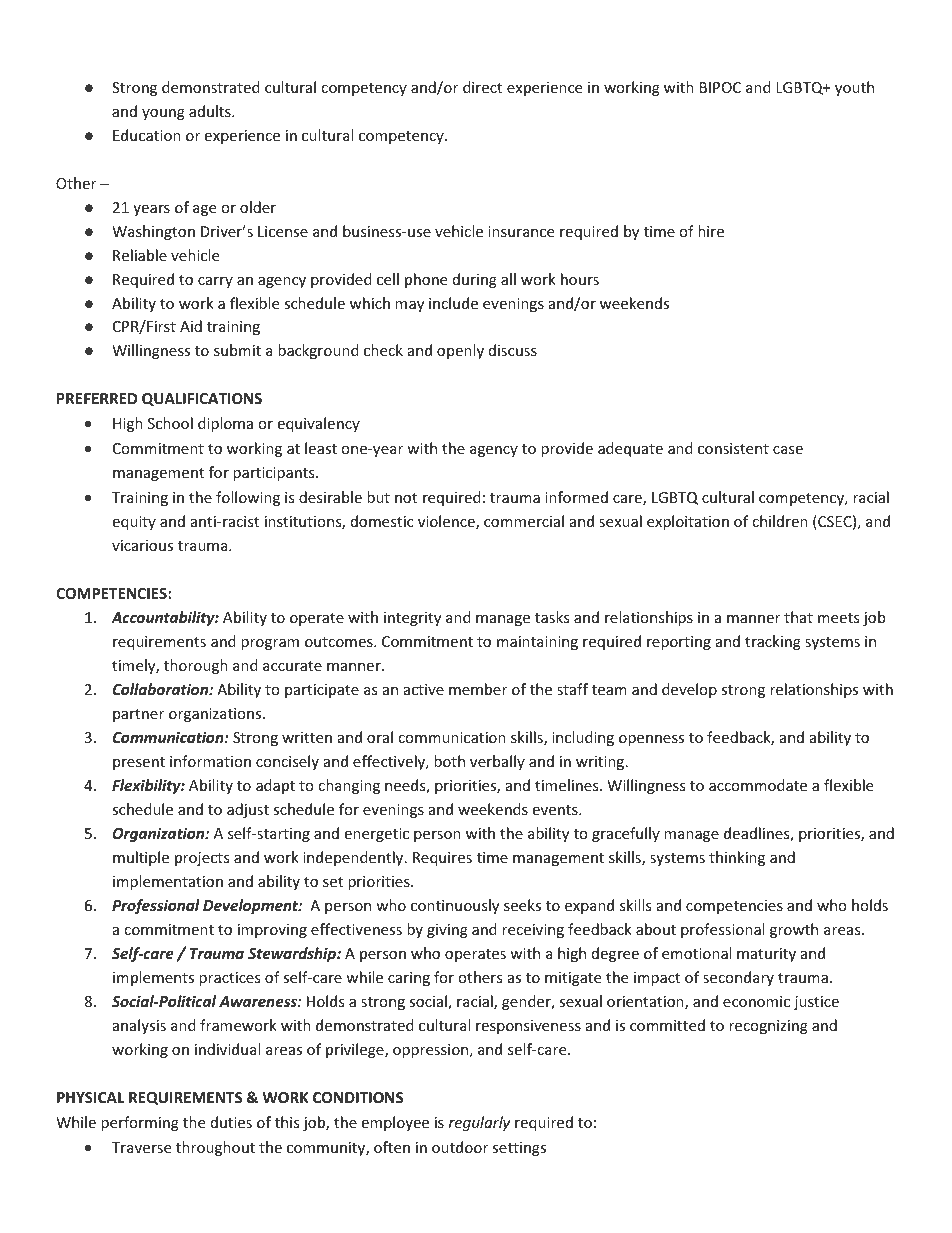 The image size is (952, 1233). What do you see at coordinates (480, 1123) in the screenshot?
I see `regularly` at bounding box center [480, 1123].
